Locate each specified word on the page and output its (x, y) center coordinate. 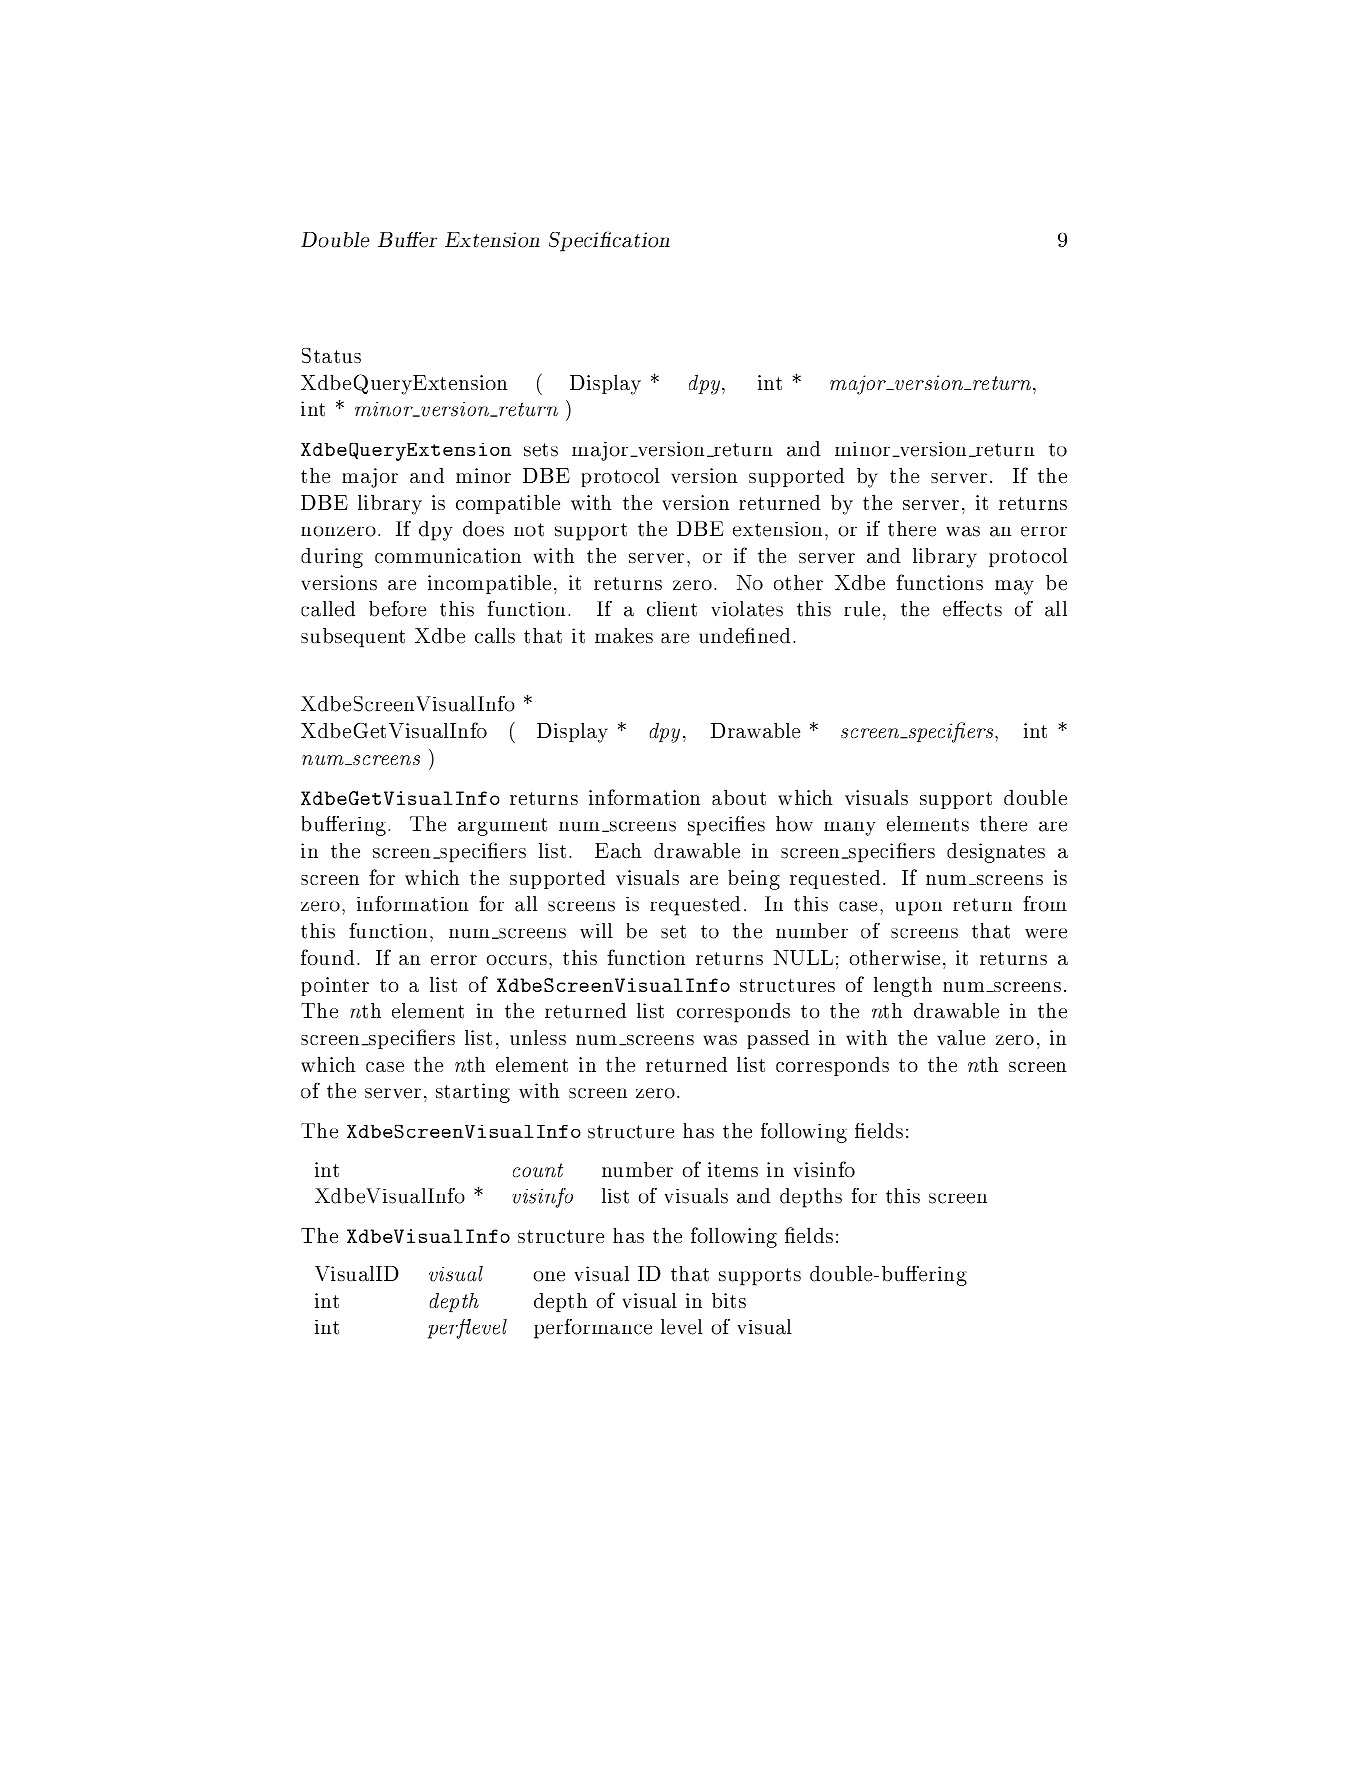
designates (996, 853)
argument (502, 827)
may (1014, 587)
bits (729, 1300)
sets (541, 450)
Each (618, 851)
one (549, 1276)
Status (331, 355)
